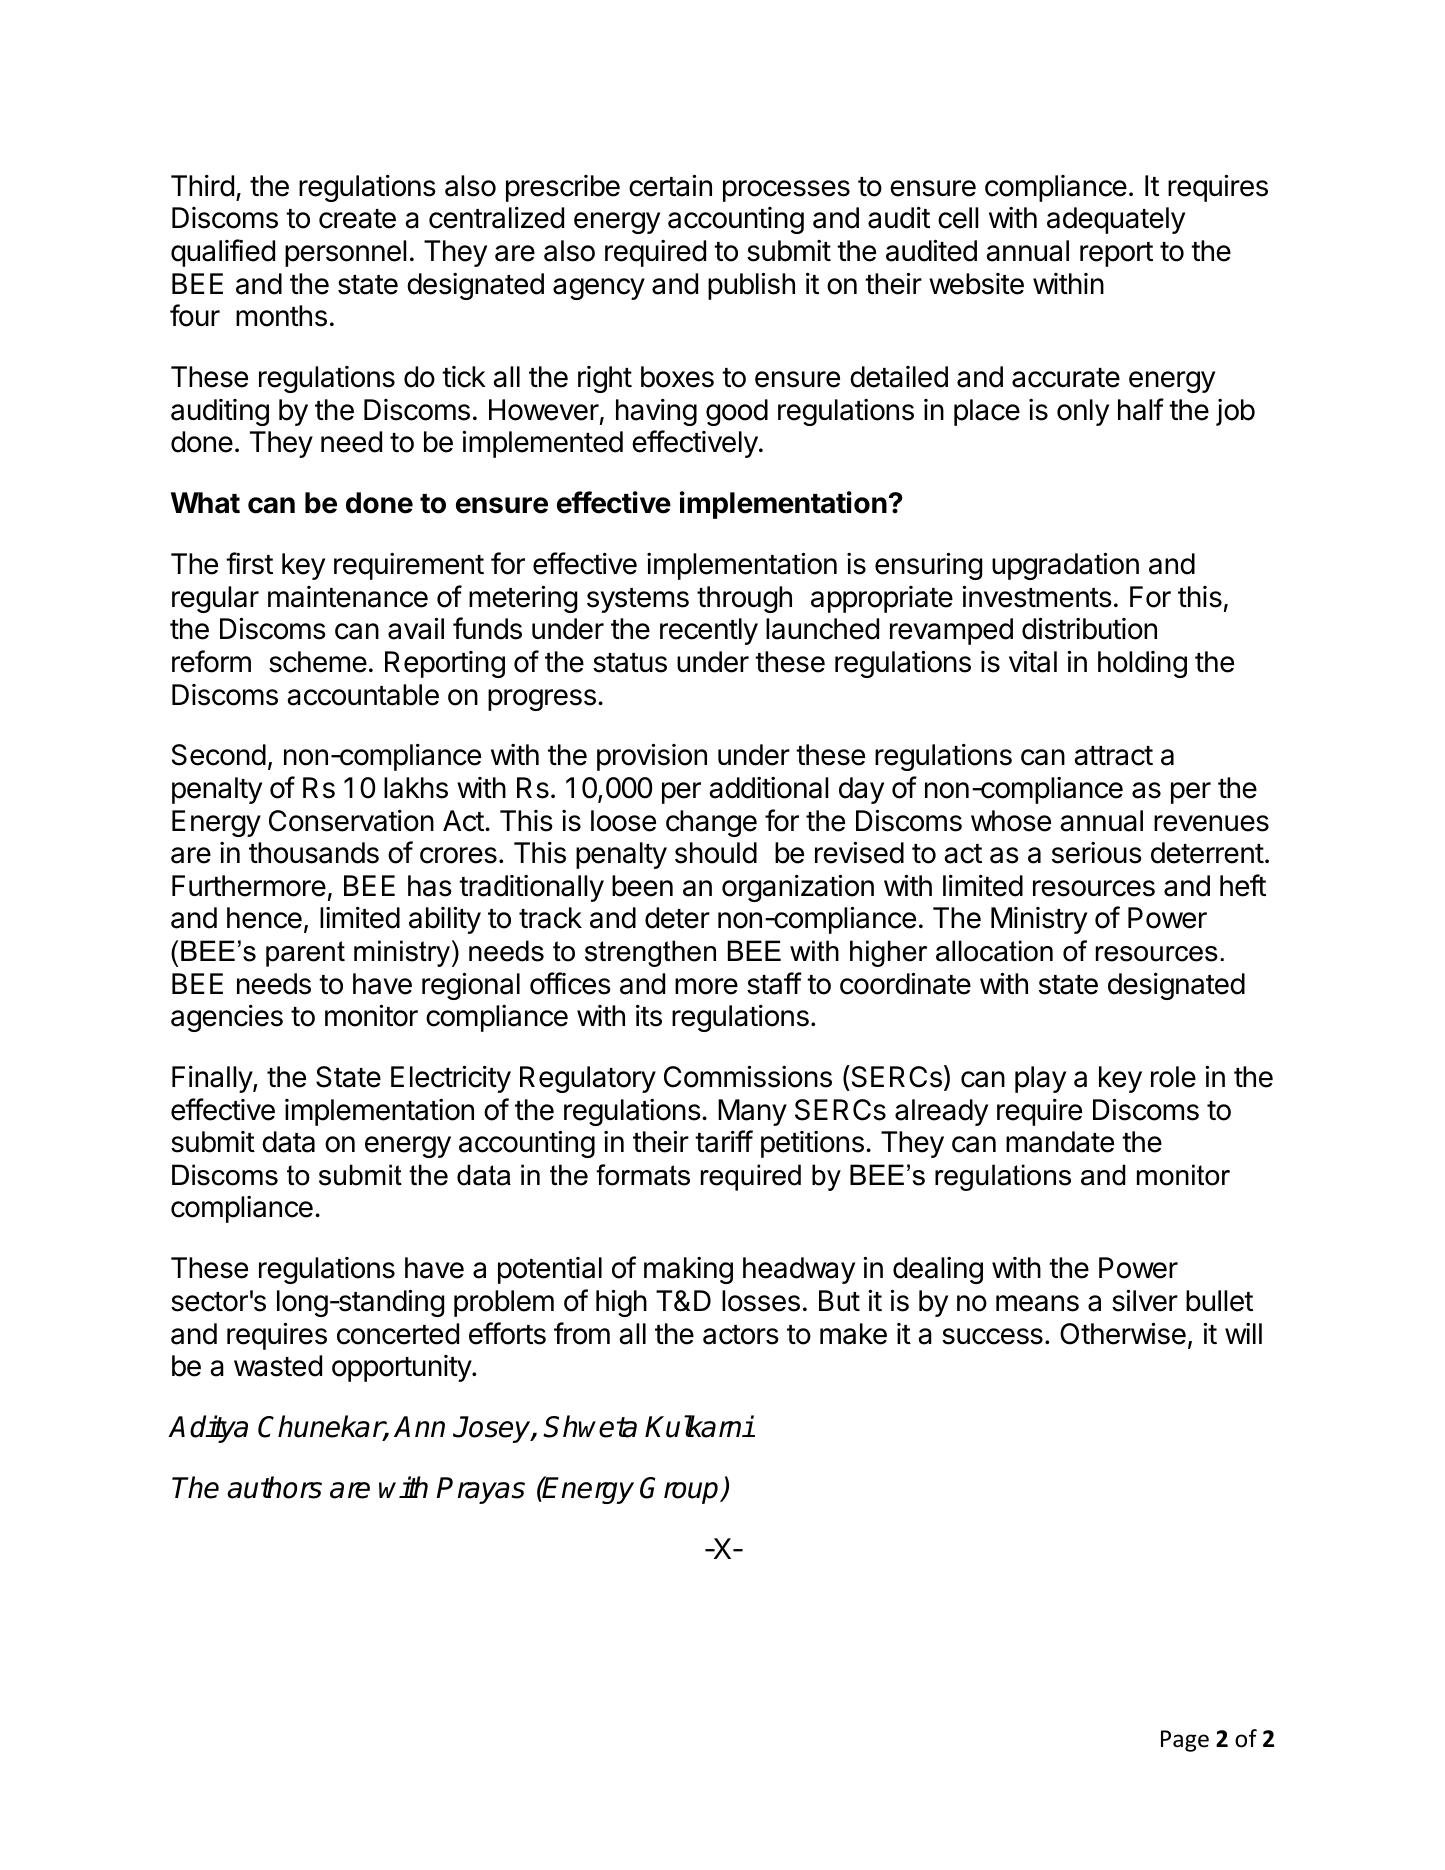 The width and height of the screenshot is (1445, 1870). I want to click on authors, so click(274, 1487).
